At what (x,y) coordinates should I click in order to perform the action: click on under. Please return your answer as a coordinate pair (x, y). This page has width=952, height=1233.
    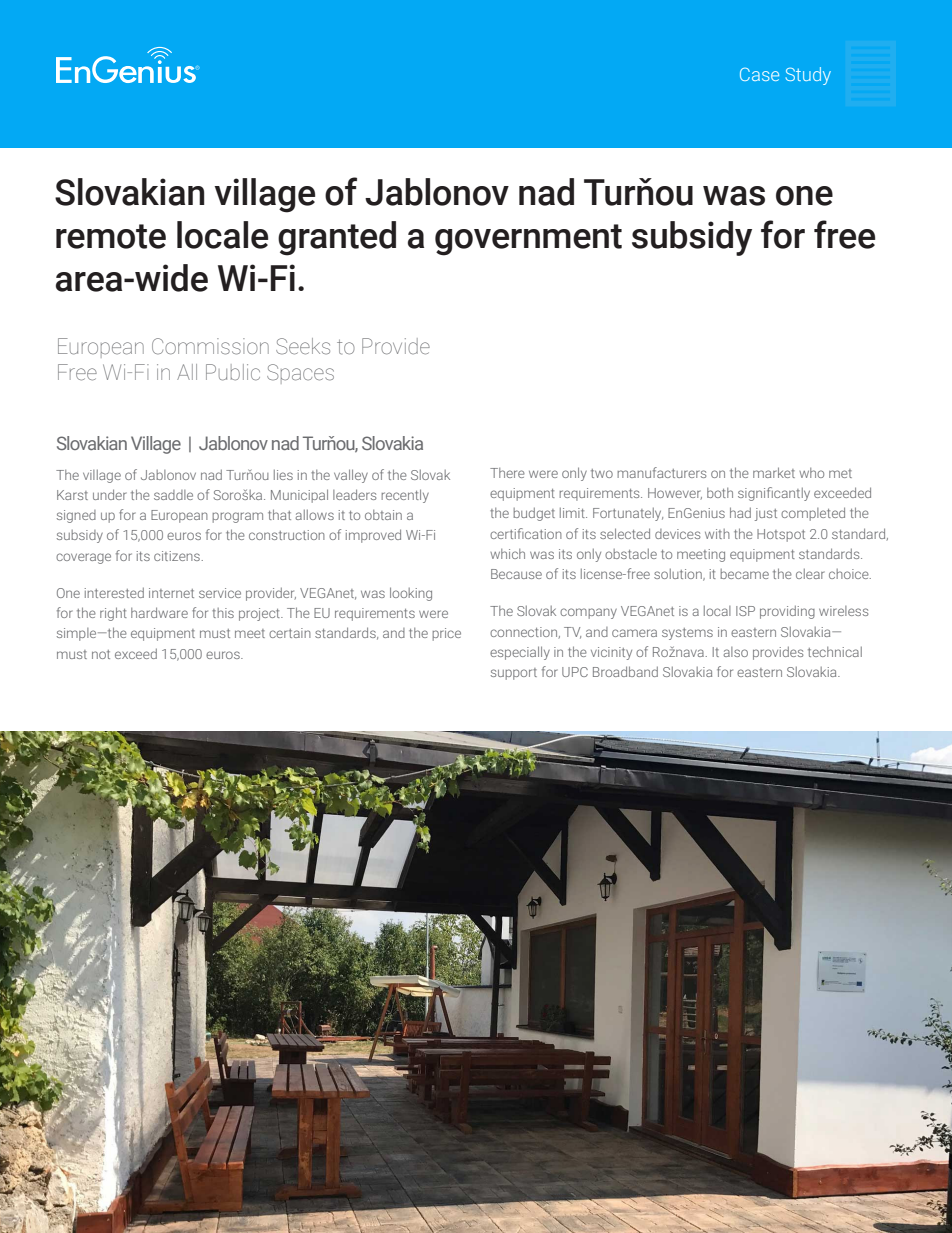
    Looking at the image, I should click on (110, 494).
